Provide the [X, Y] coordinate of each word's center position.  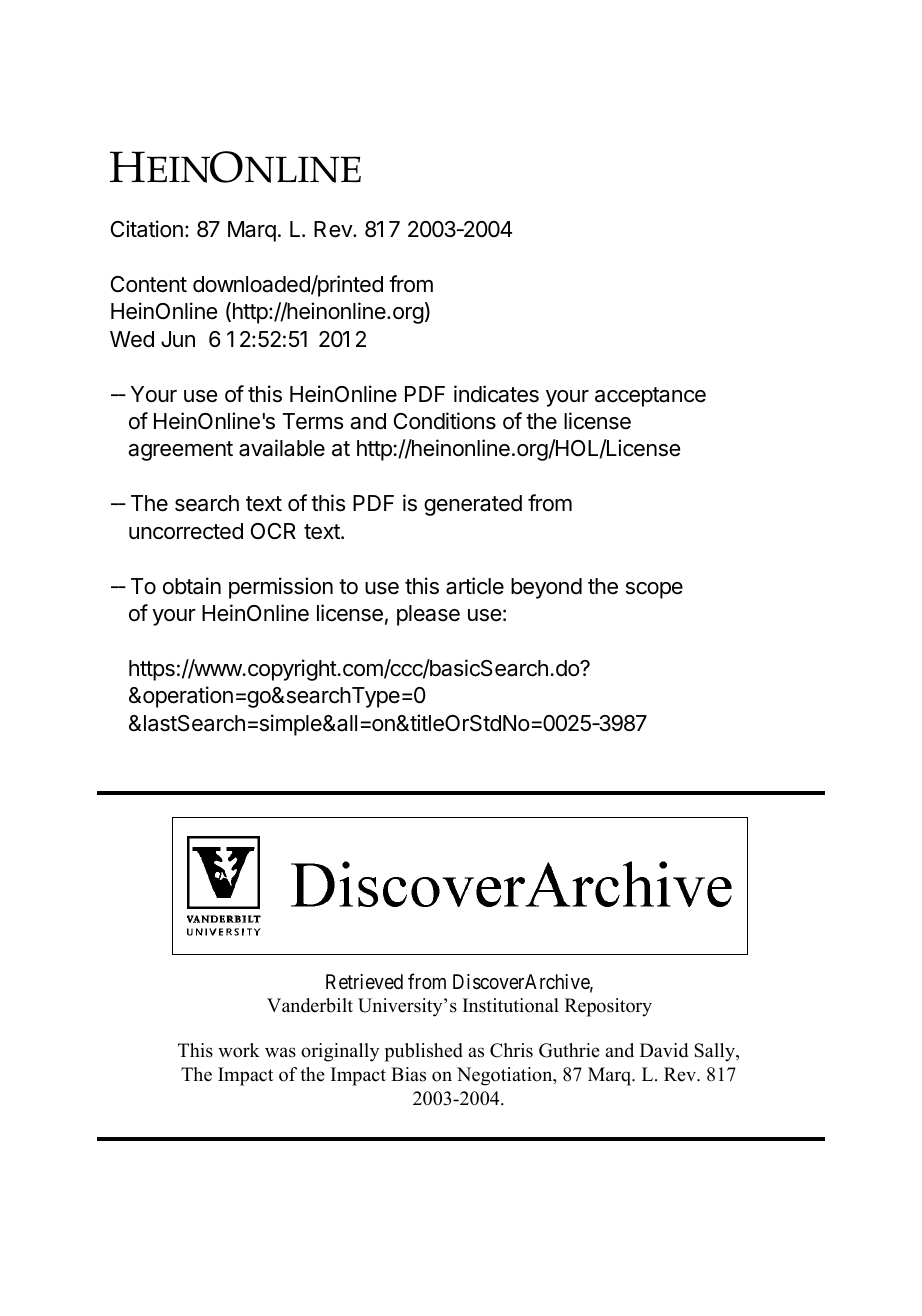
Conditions [445, 421]
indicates [496, 394]
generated [473, 505]
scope [654, 590]
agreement [180, 451]
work [239, 1050]
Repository [608, 1007]
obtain [192, 586]
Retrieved [364, 981]
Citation [147, 229]
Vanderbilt [310, 1005]
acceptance [650, 397]
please [428, 615]
